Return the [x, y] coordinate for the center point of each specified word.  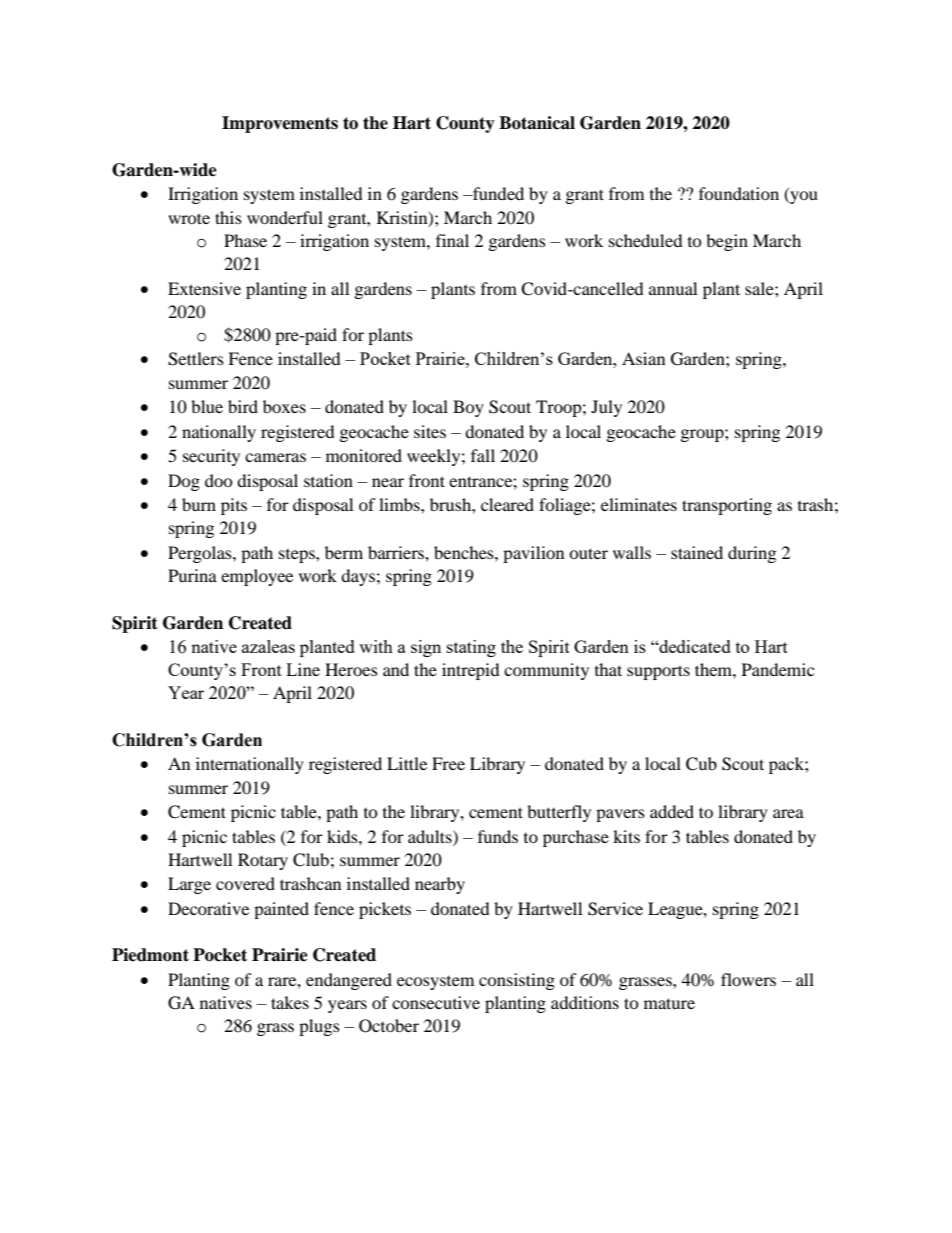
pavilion [533, 554]
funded [497, 193]
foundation [739, 193]
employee [257, 577]
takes [290, 1002]
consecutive [436, 1002]
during [752, 554]
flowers [748, 979]
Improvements [280, 124]
